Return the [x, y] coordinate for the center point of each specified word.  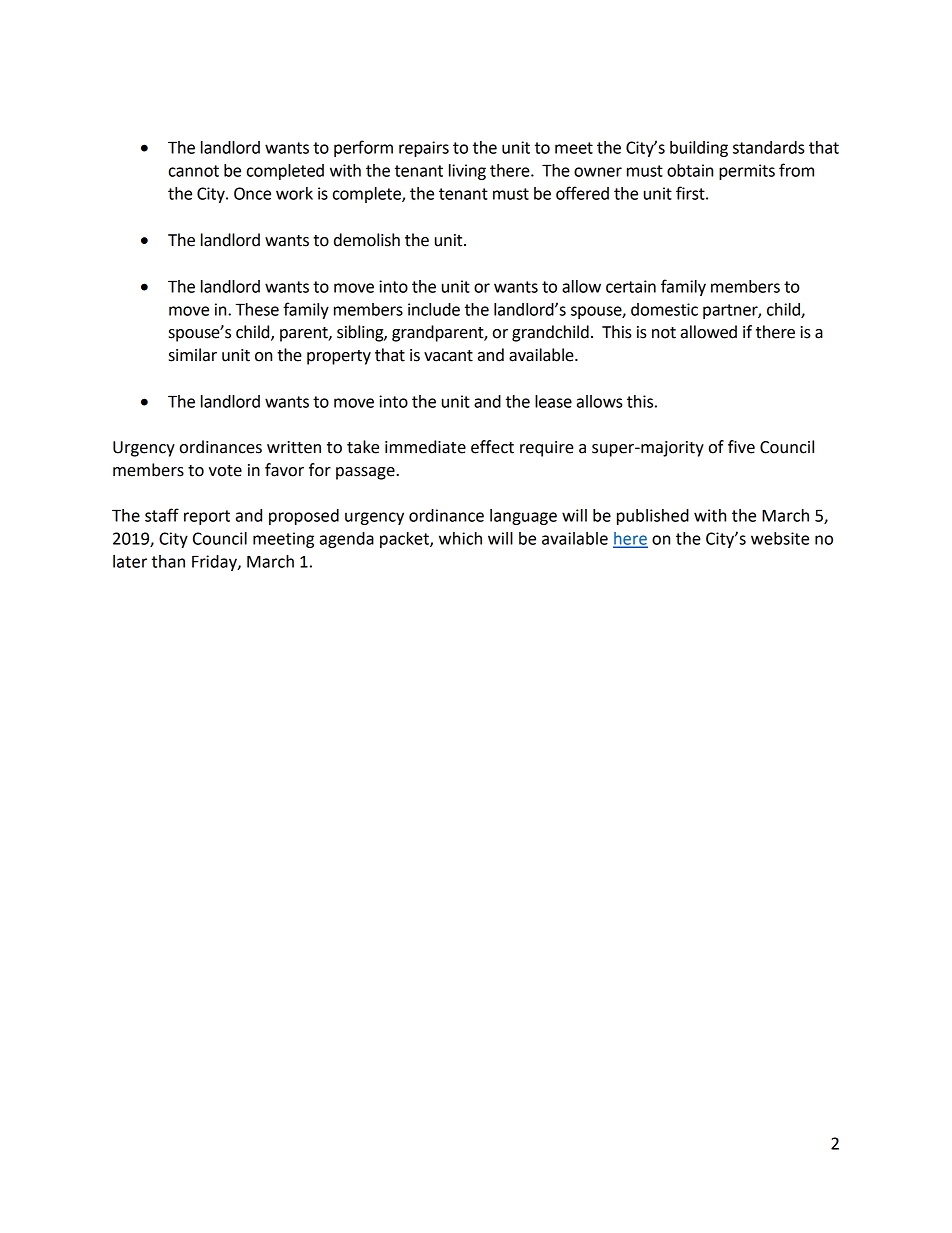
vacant [448, 356]
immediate [425, 447]
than [168, 561]
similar [193, 355]
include [434, 309]
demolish [367, 240]
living [467, 172]
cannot [194, 171]
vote [225, 471]
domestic [664, 309]
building [699, 149]
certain [631, 286]
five [741, 447]
